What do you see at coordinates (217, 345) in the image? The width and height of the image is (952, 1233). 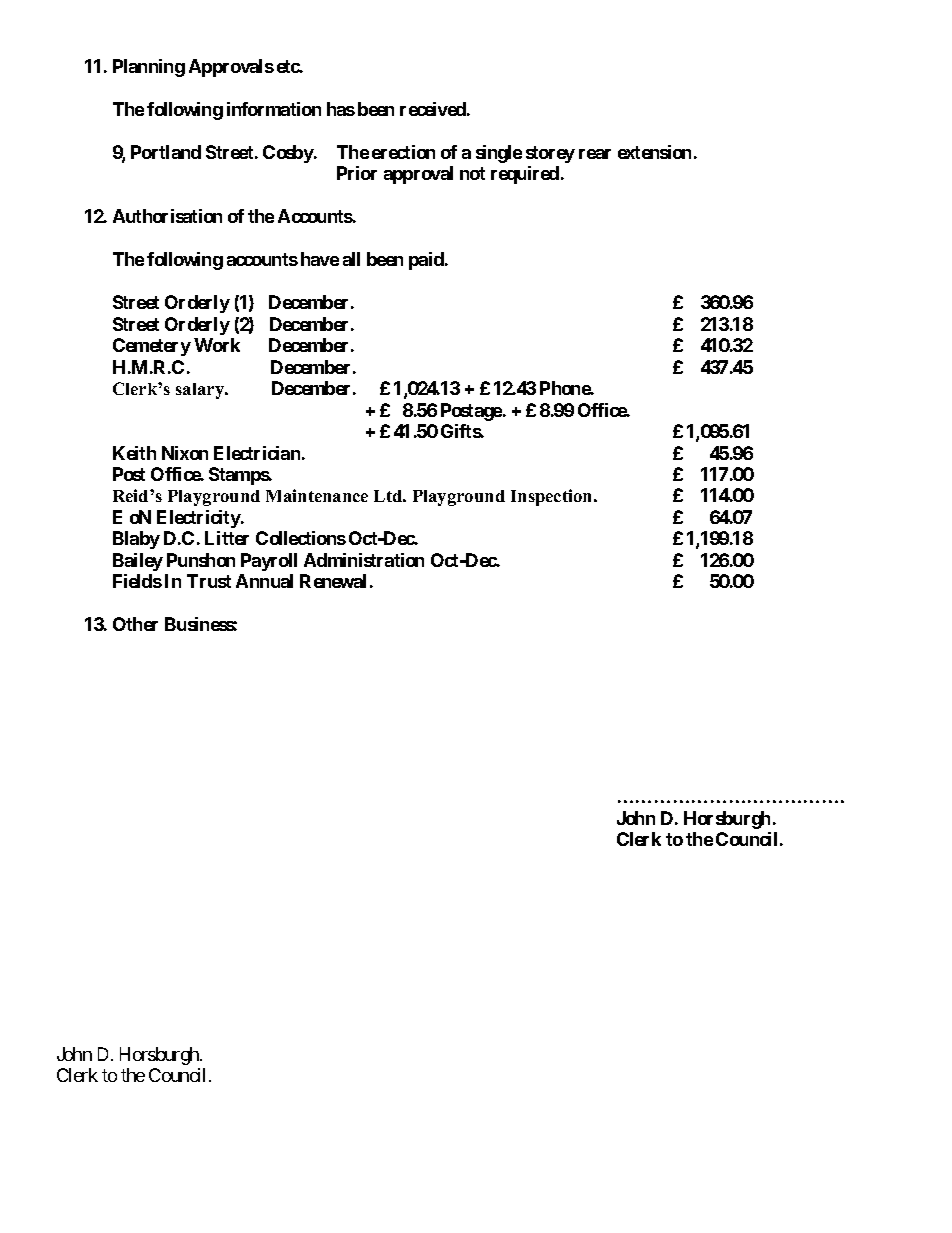 I see `Work` at bounding box center [217, 345].
